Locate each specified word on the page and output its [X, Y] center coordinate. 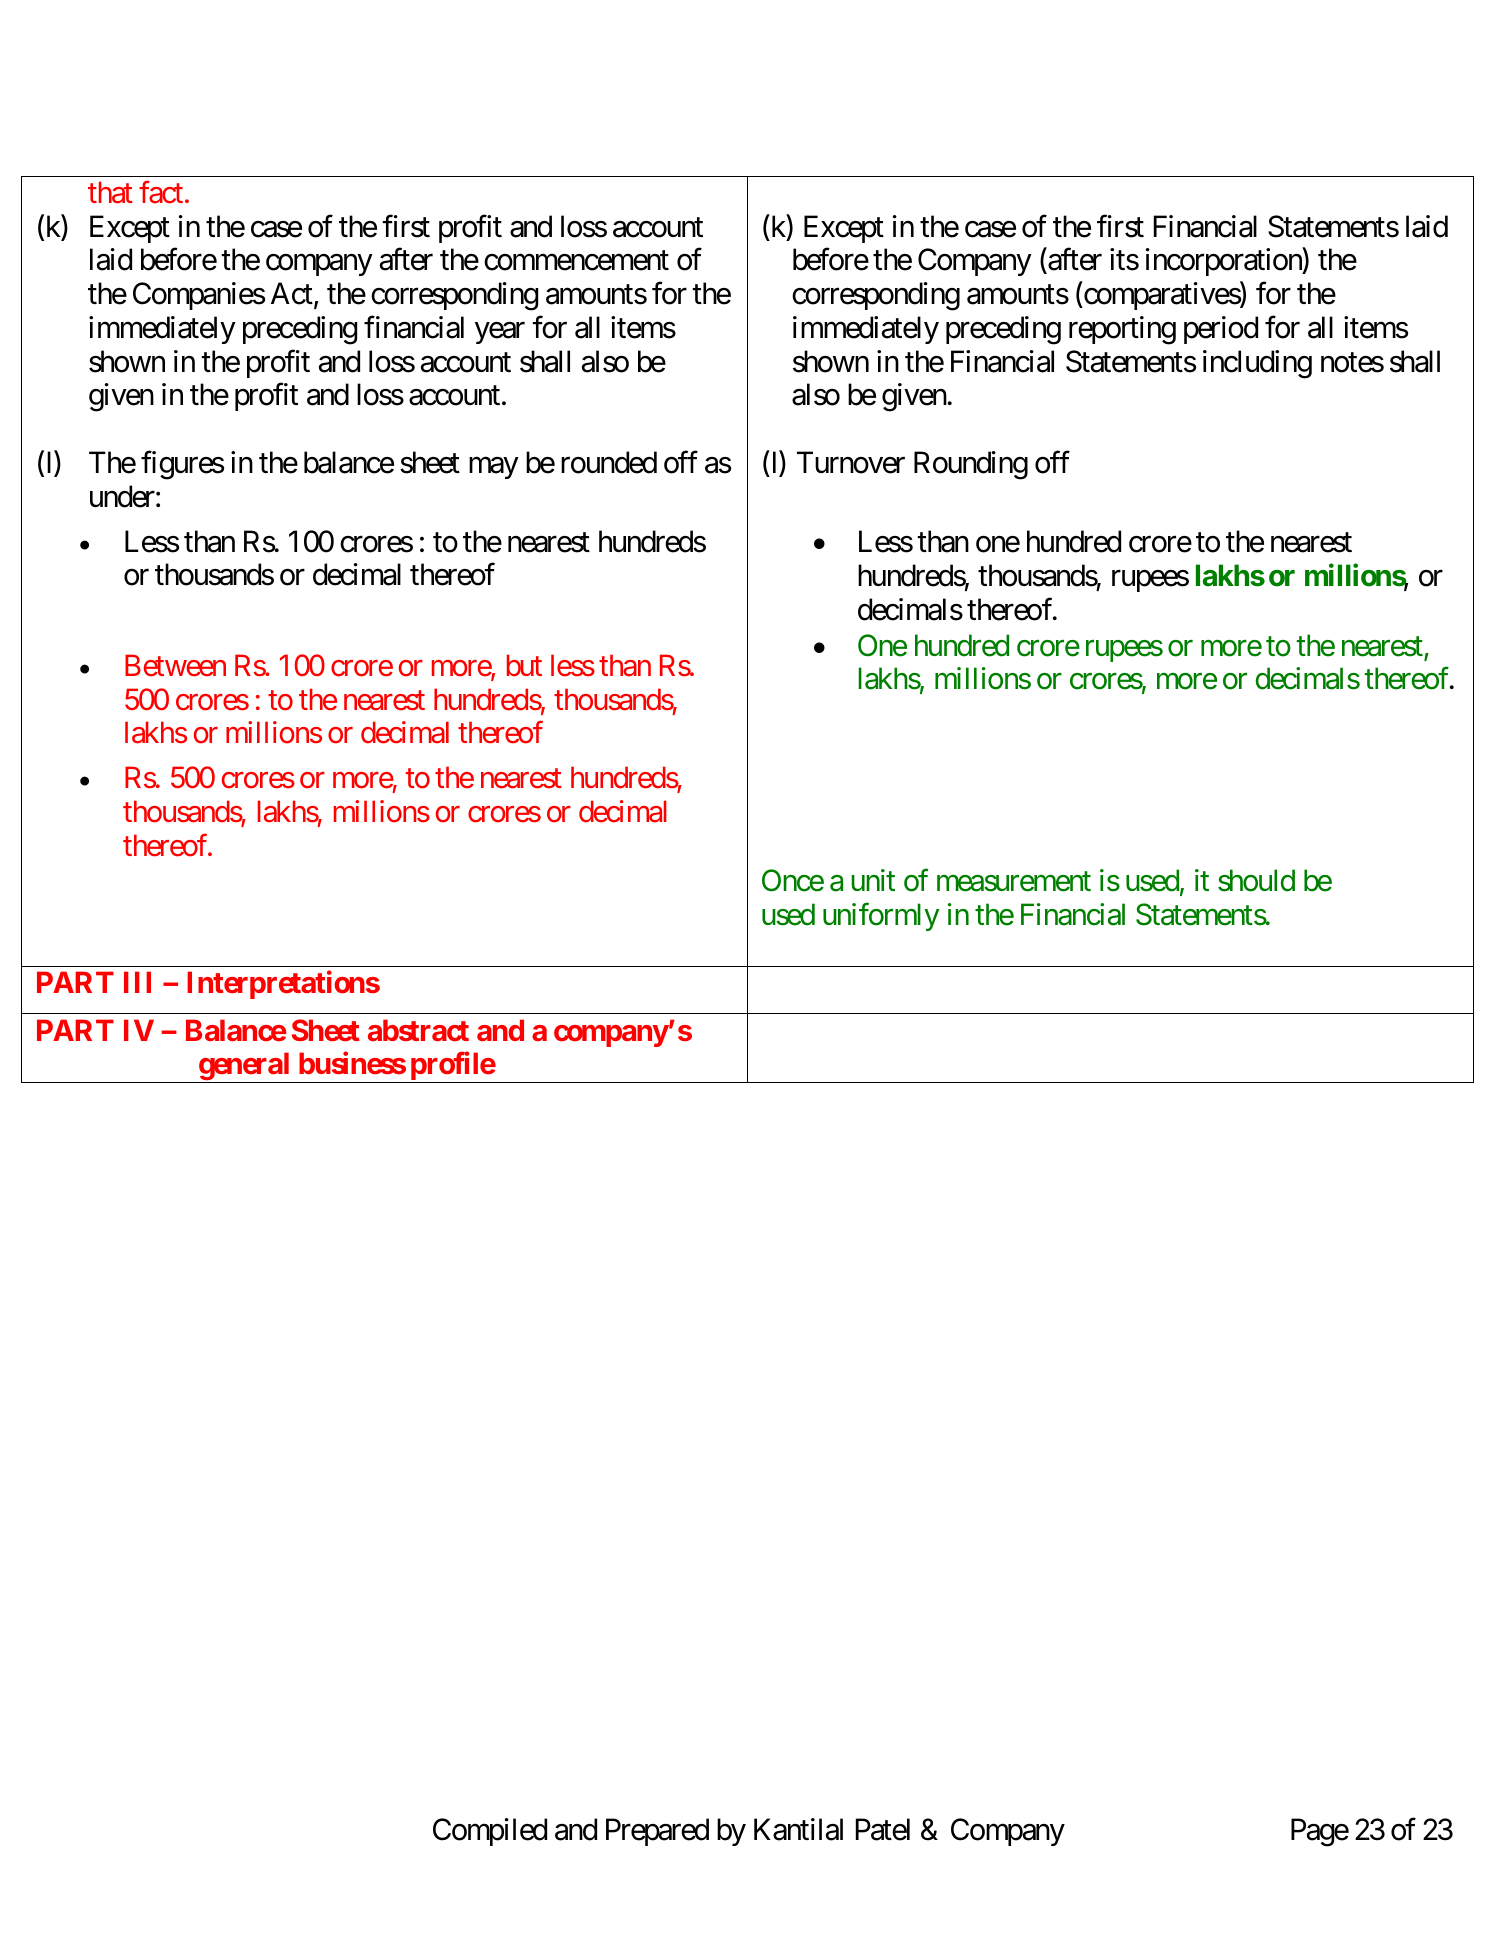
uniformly [881, 917]
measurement [1014, 882]
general [244, 1068]
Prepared [657, 1832]
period [1221, 330]
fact [161, 192]
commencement [576, 261]
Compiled [490, 1832]
